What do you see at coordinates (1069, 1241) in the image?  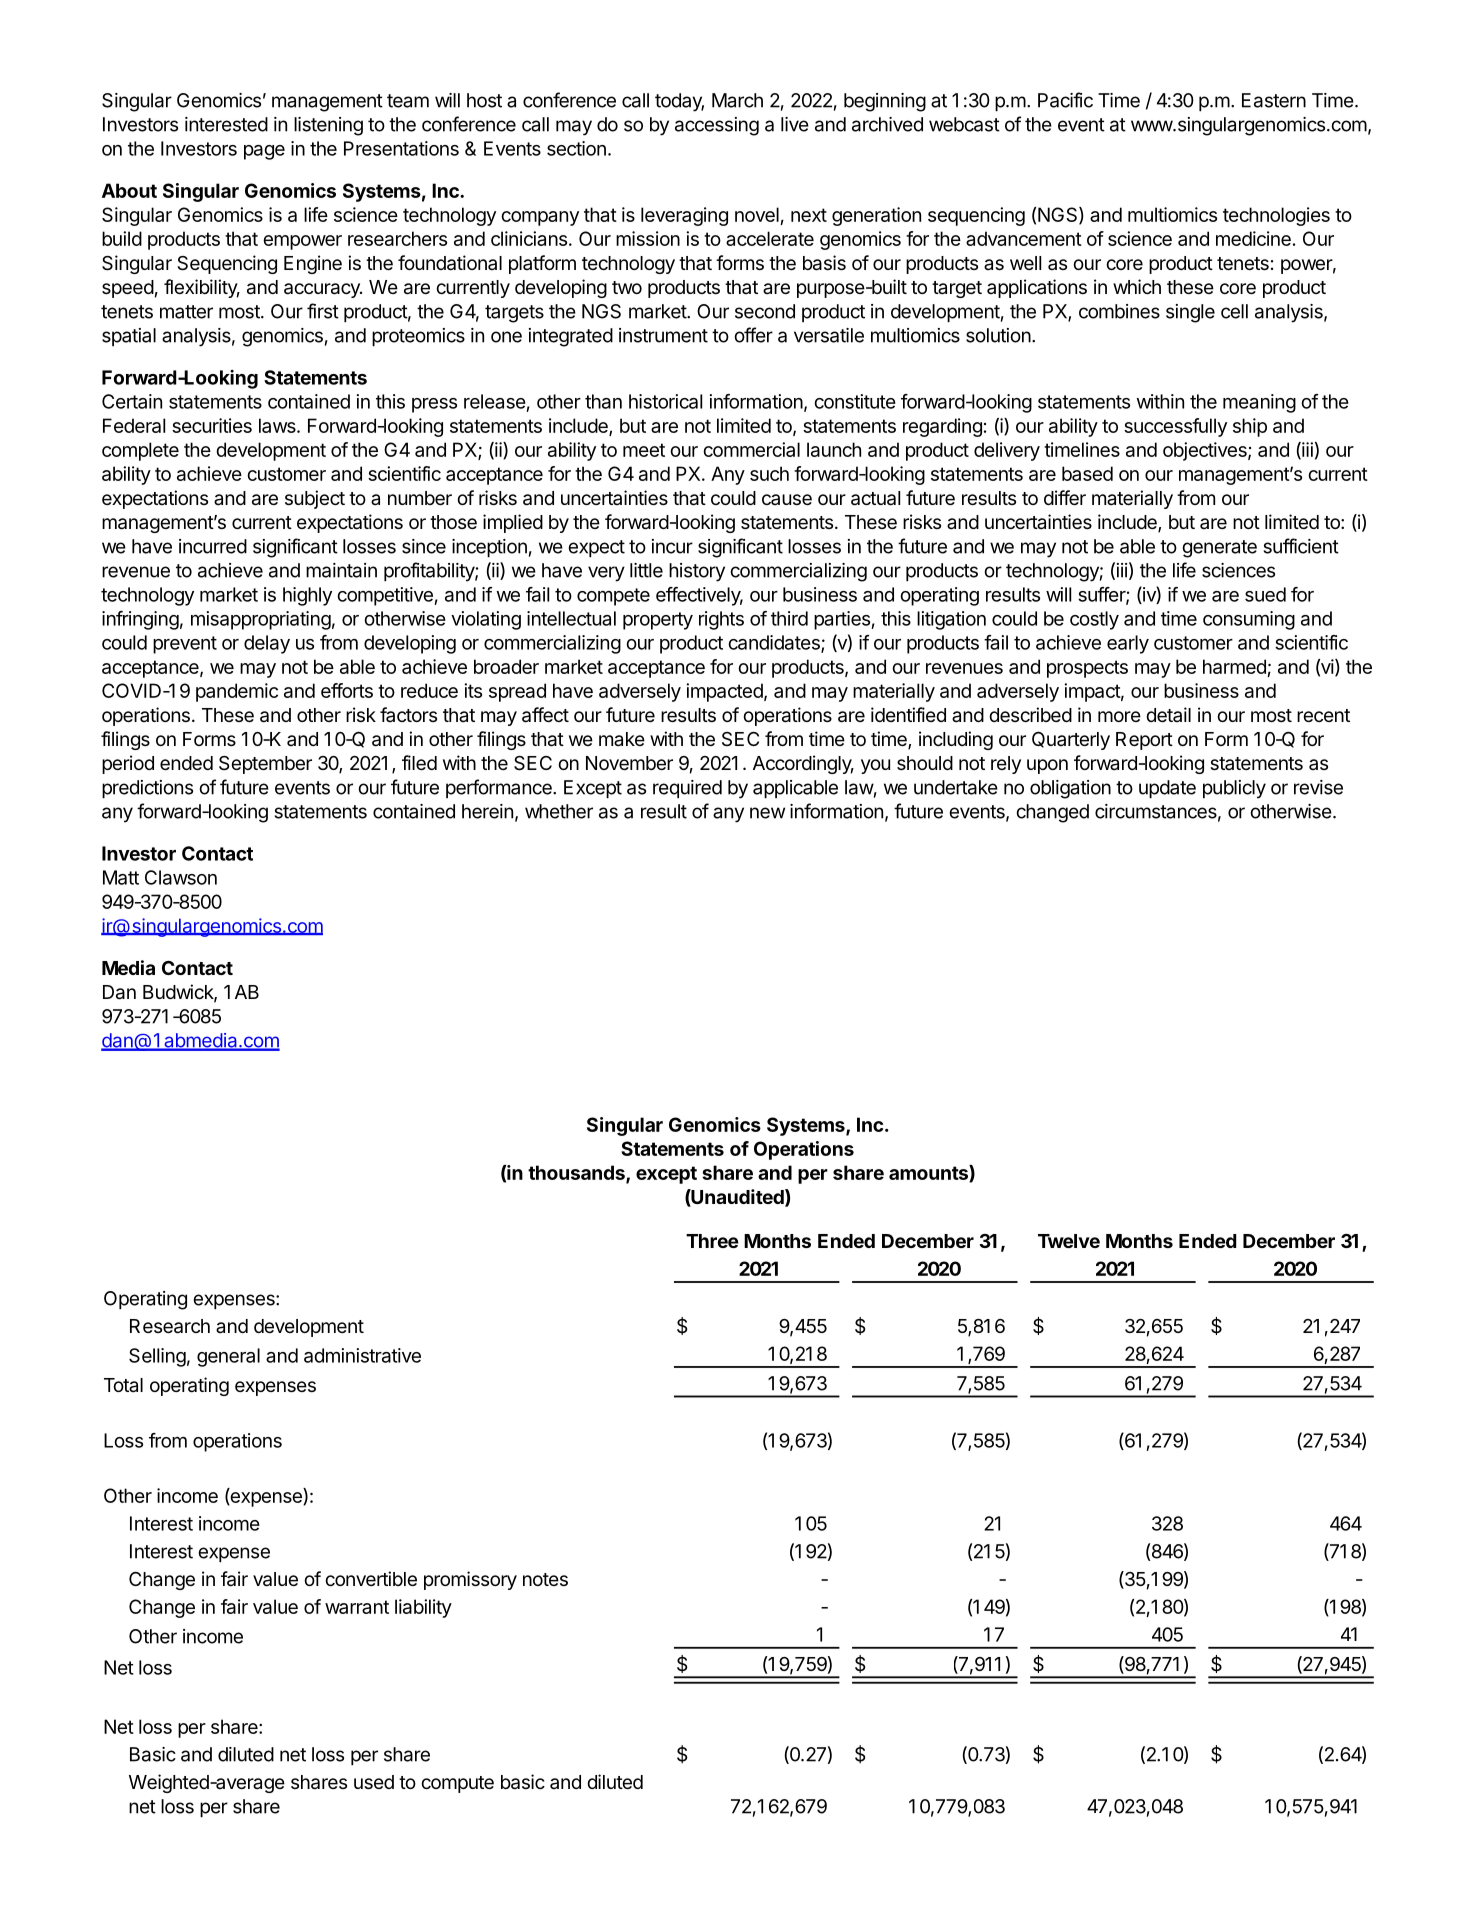 I see `Twelve` at bounding box center [1069, 1241].
